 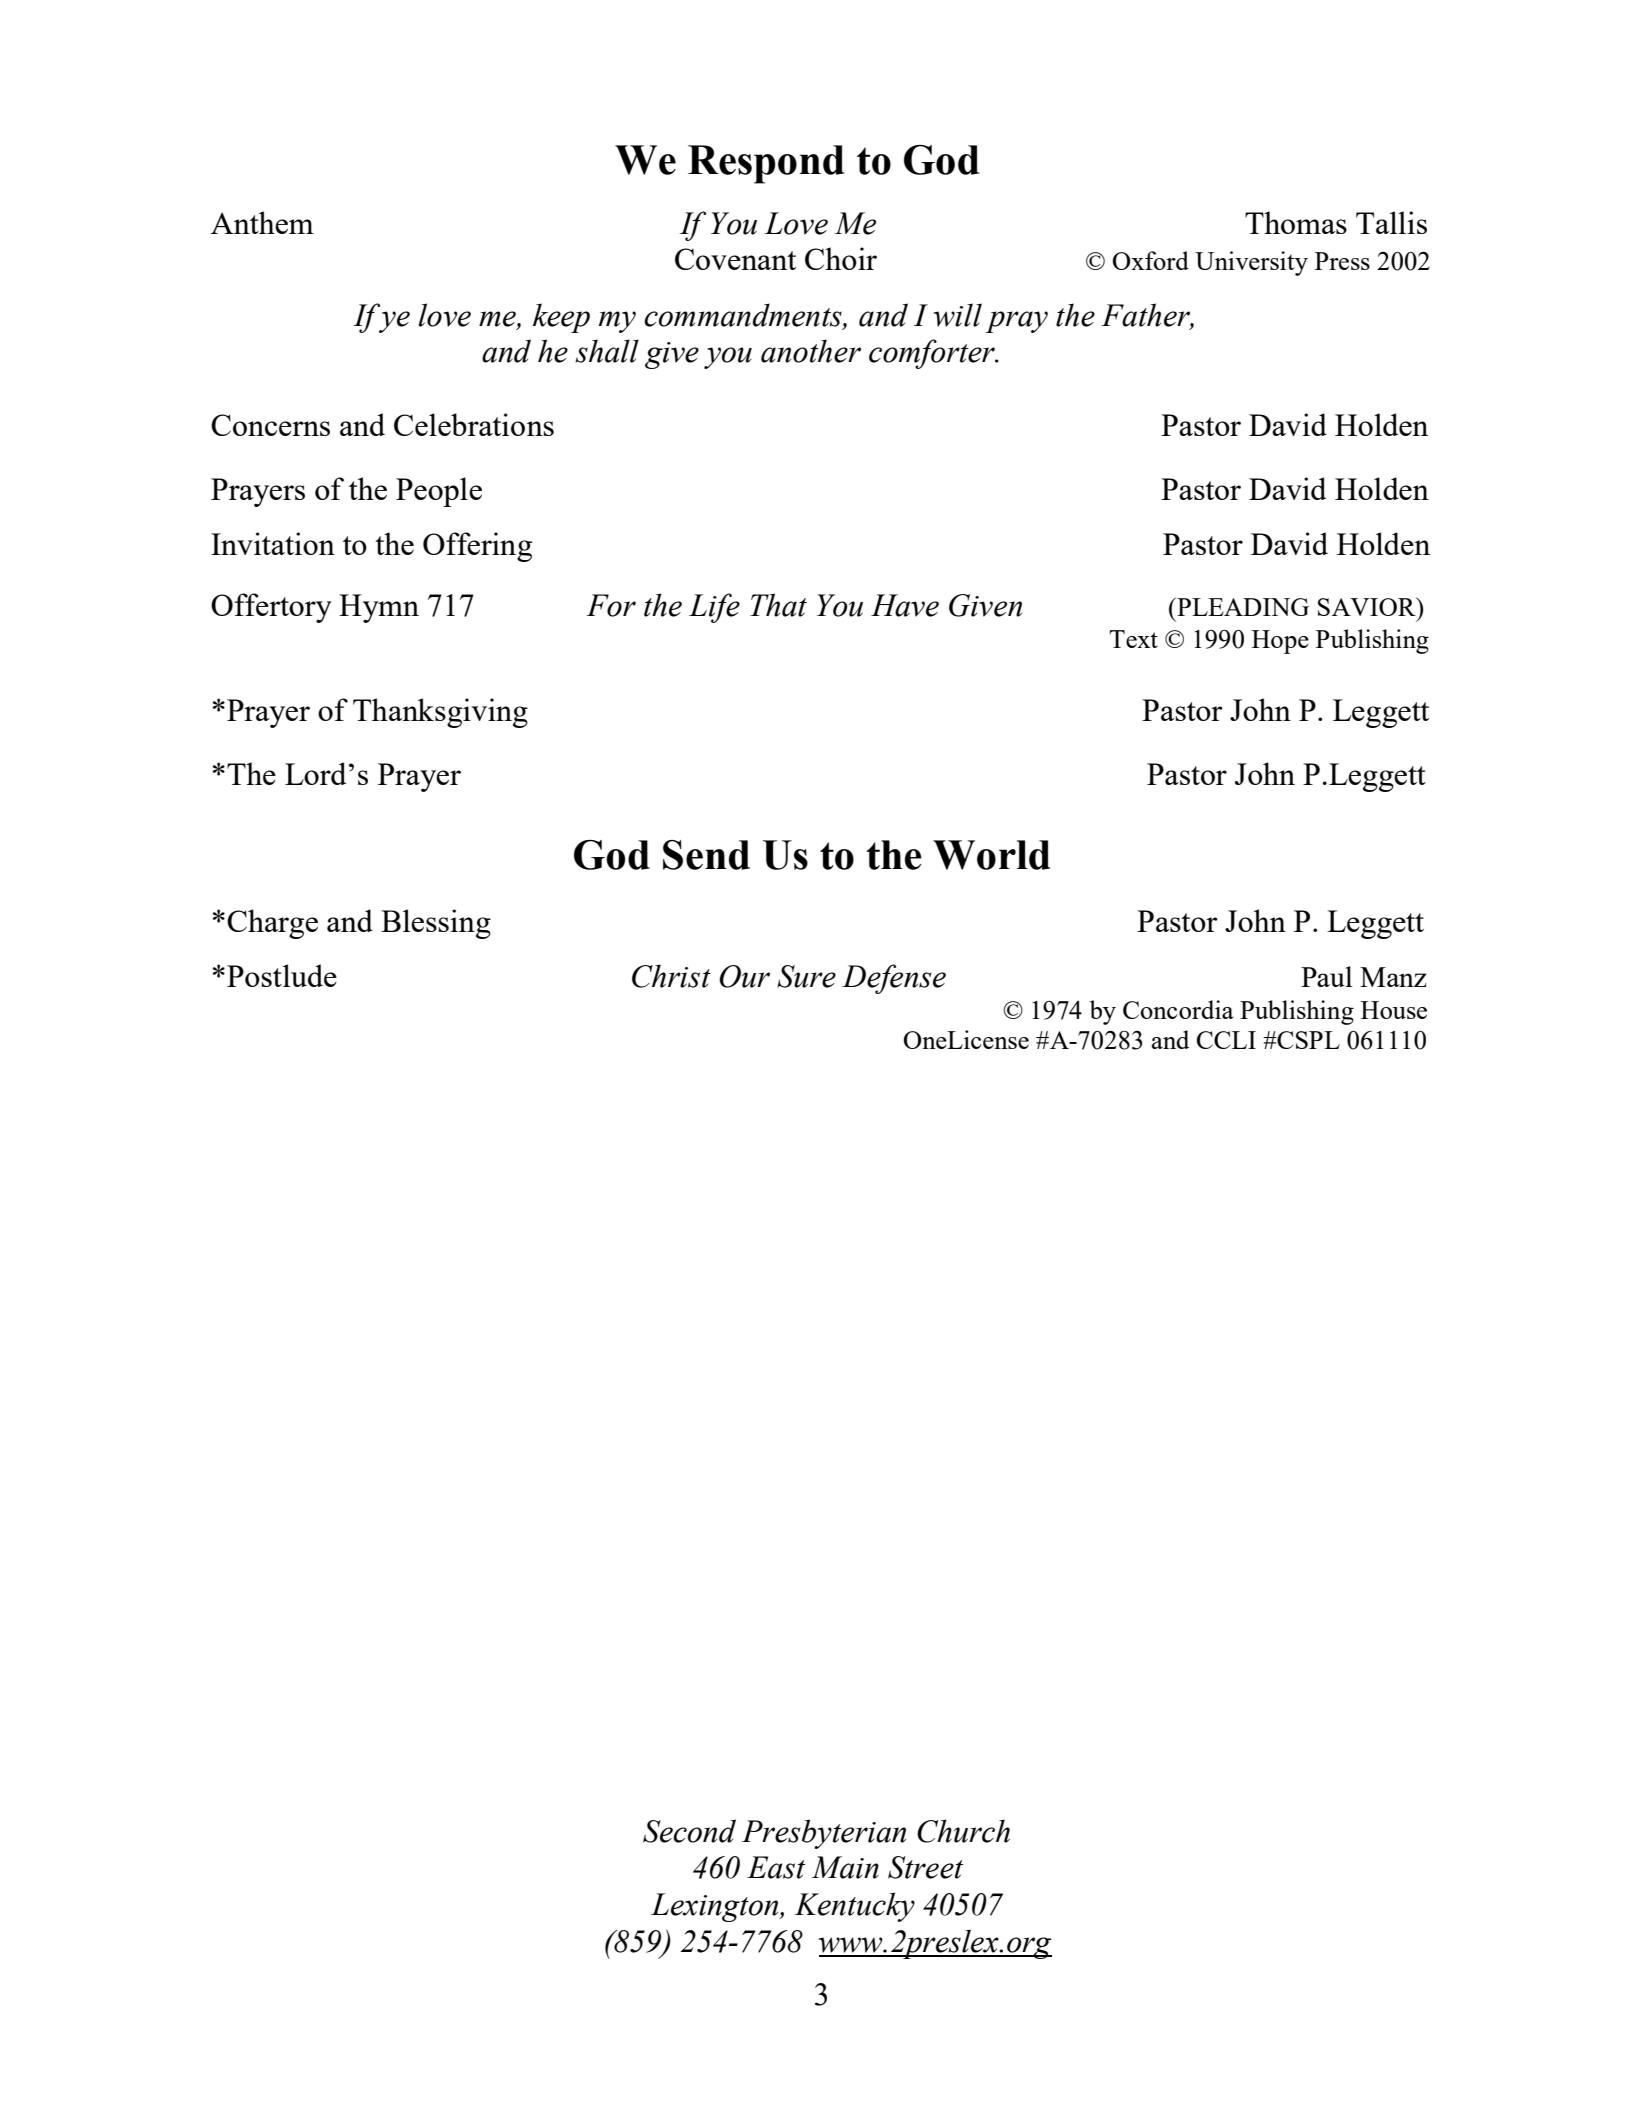 What do you see at coordinates (841, 258) in the image?
I see `Choir` at bounding box center [841, 258].
